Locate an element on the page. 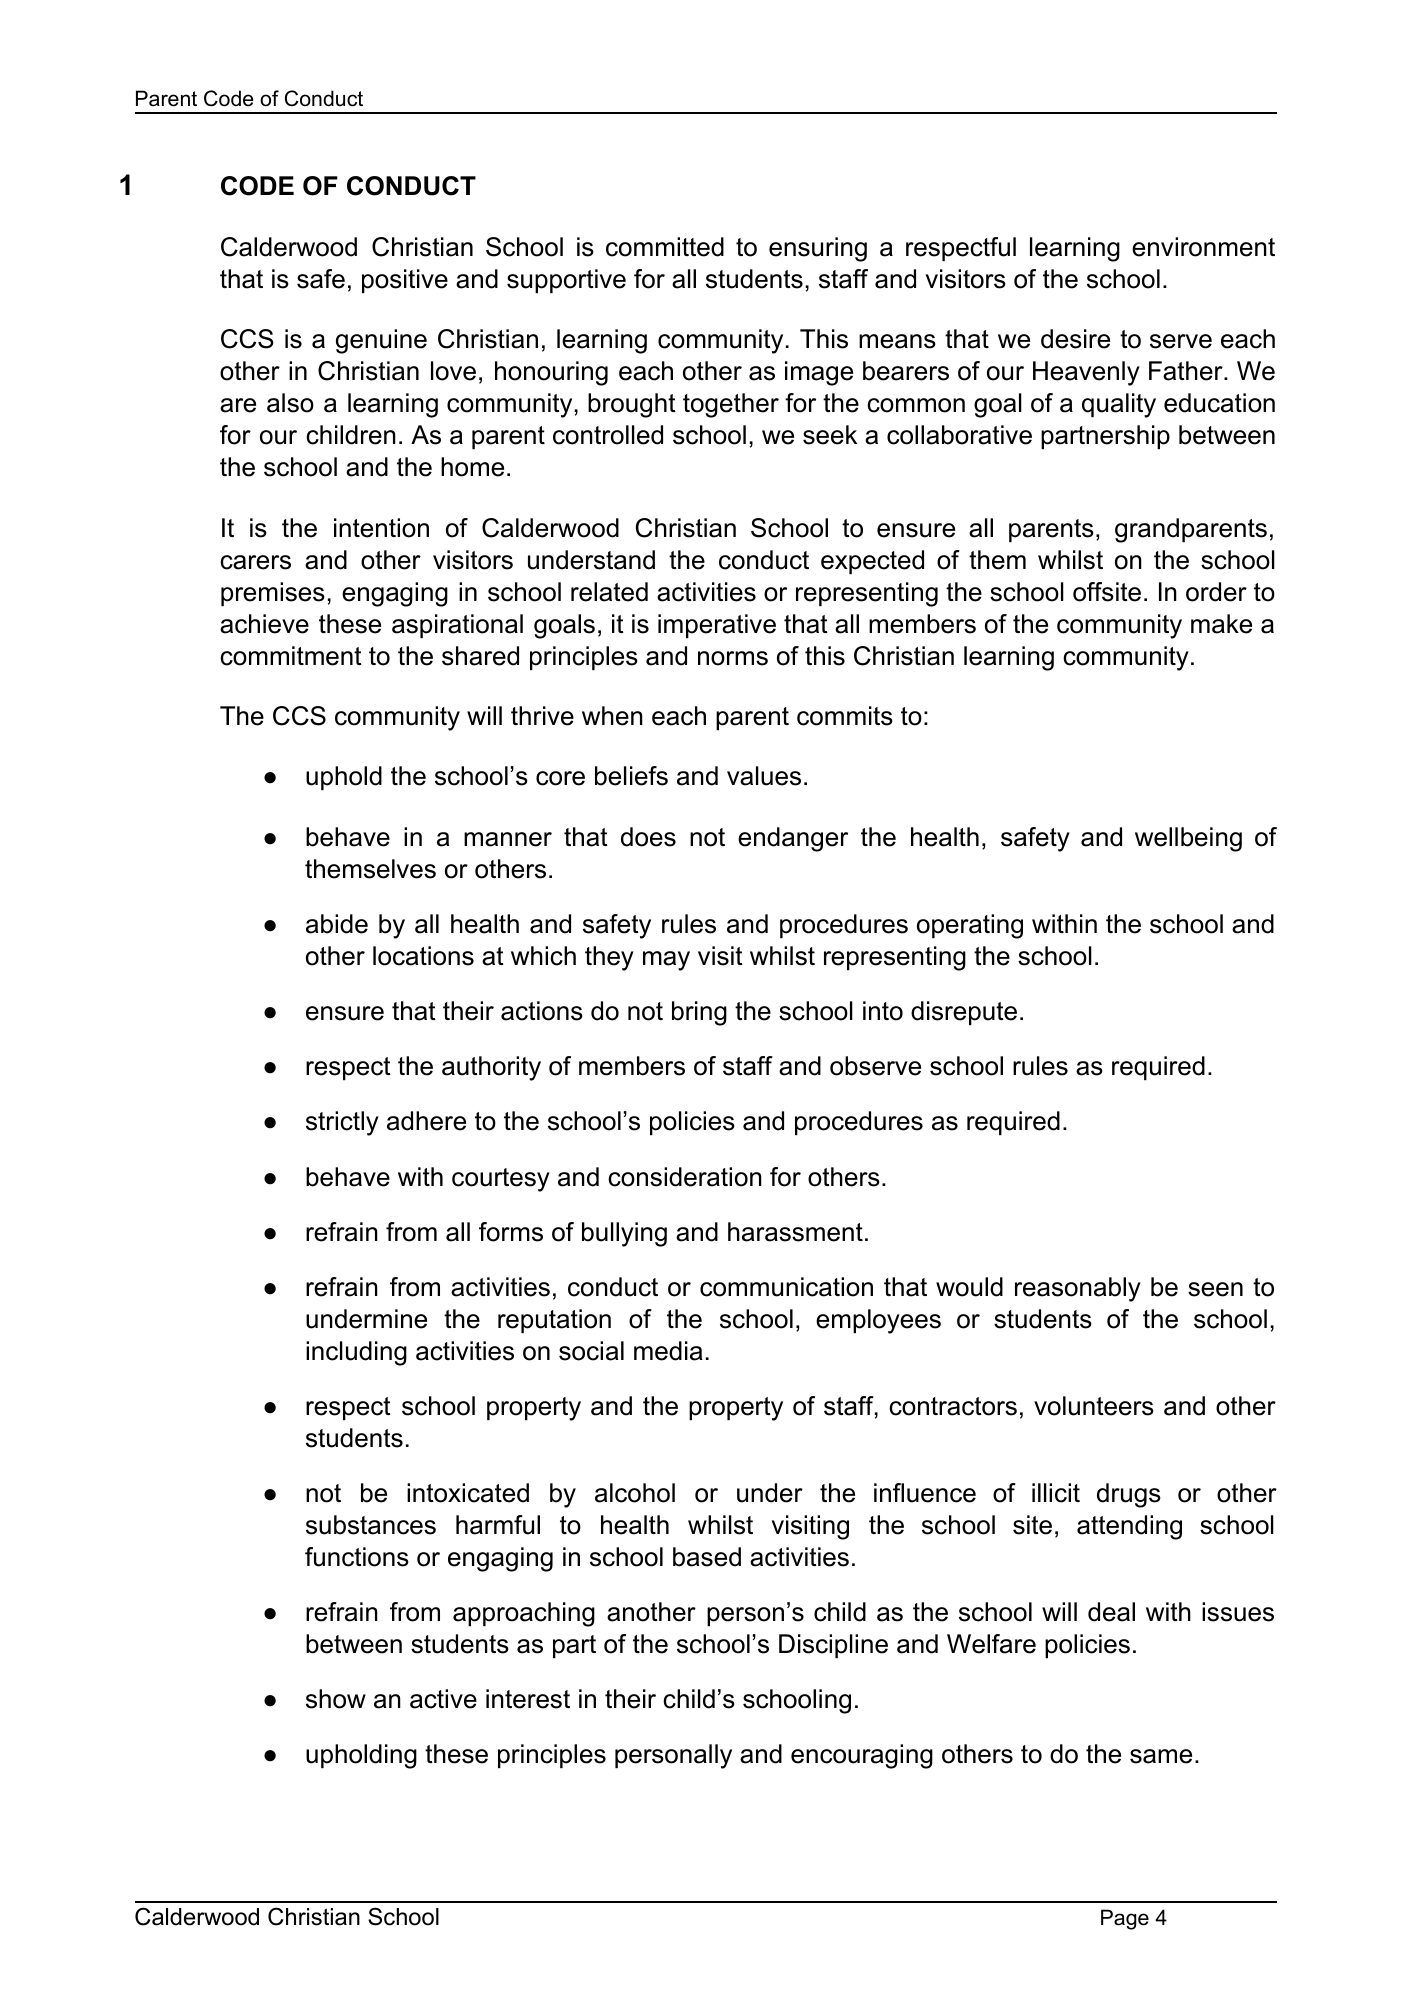  encouraging is located at coordinates (862, 1756).
